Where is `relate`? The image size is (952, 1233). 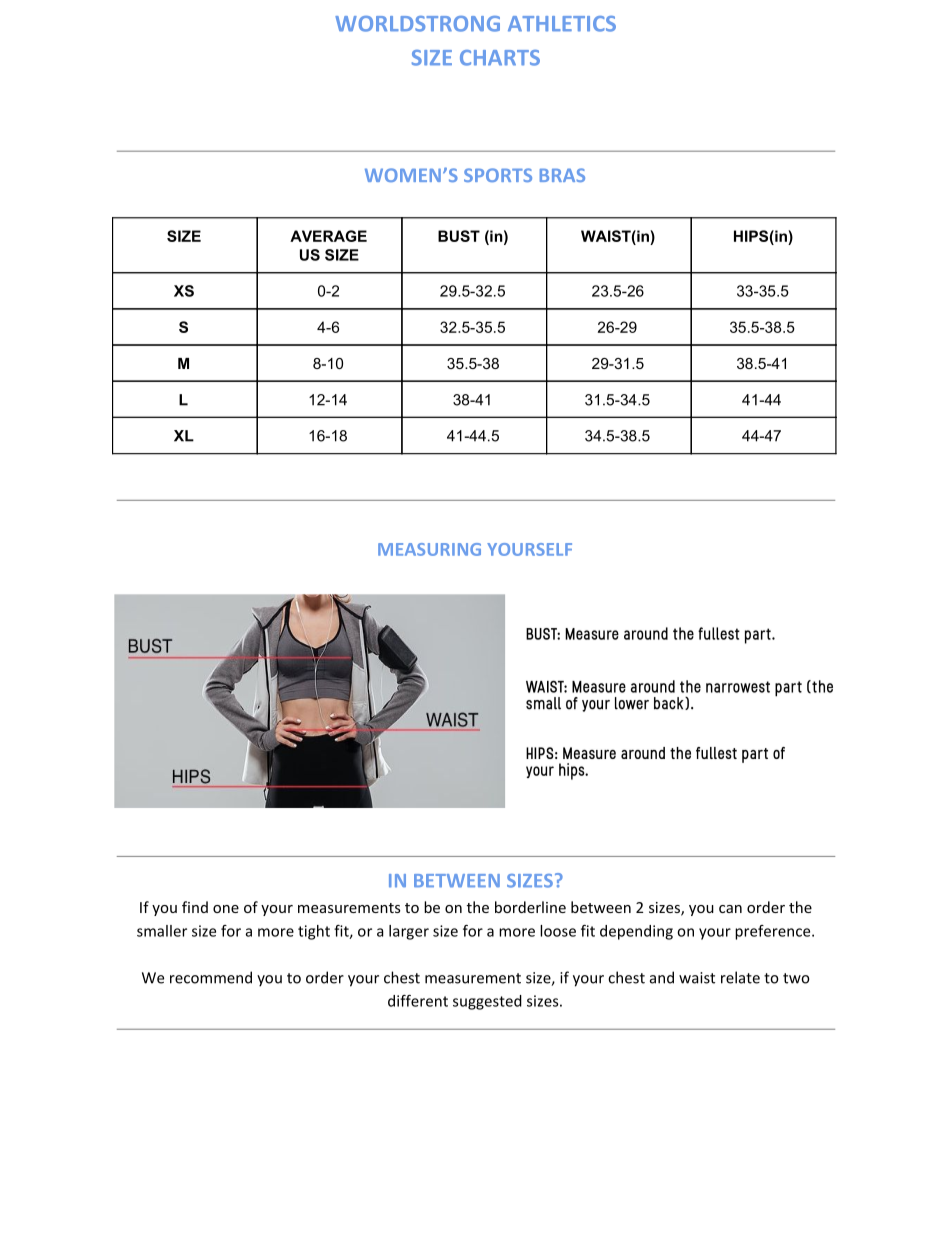 relate is located at coordinates (740, 977).
